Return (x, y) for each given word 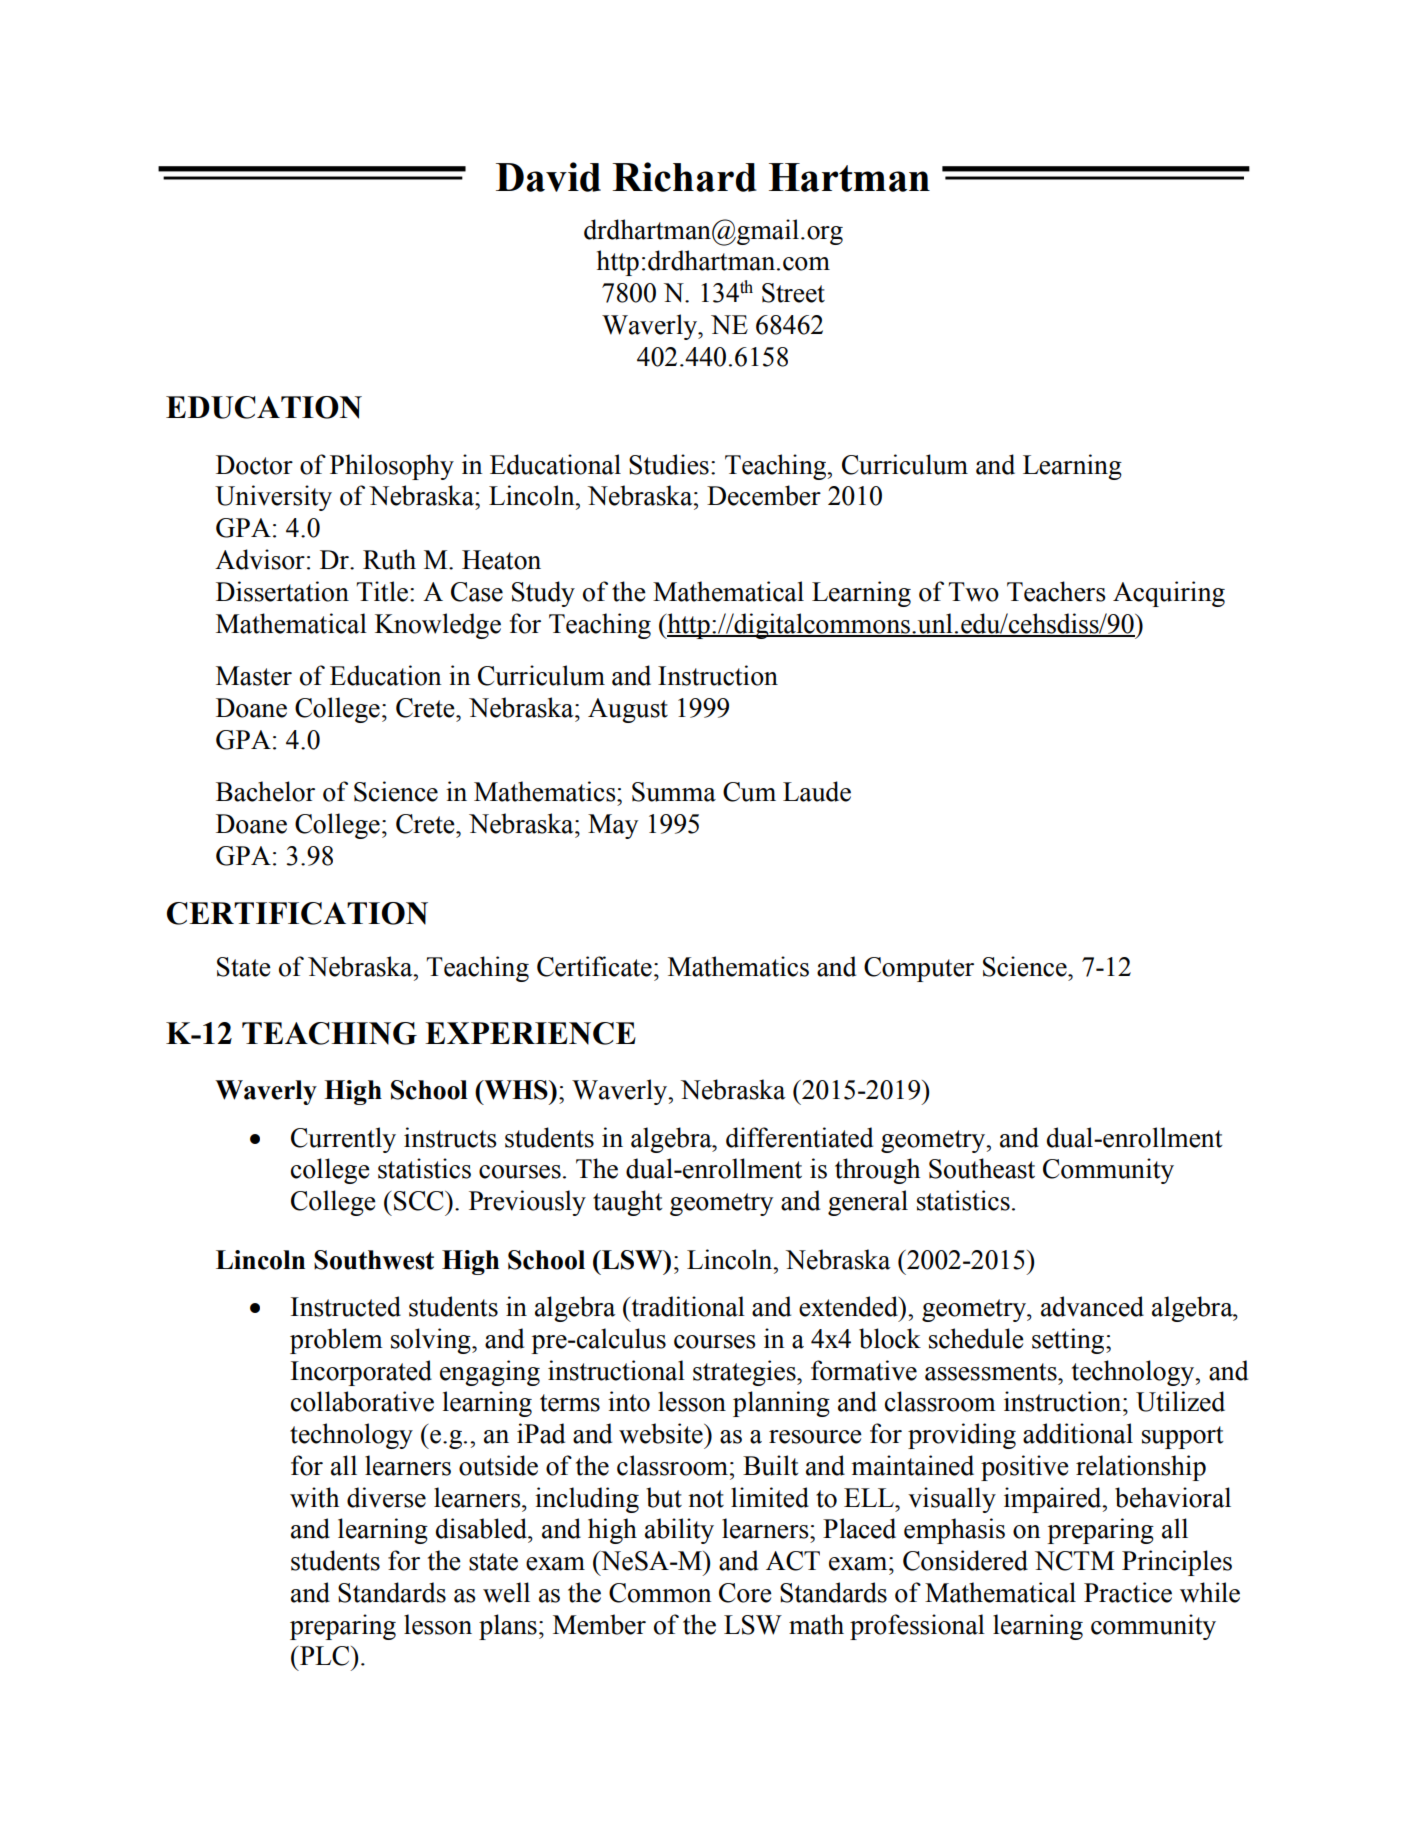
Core (745, 1593)
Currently (343, 1140)
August (628, 710)
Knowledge (438, 626)
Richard (684, 177)
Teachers (1056, 591)
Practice (1128, 1592)
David (548, 177)
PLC (326, 1656)
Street (793, 293)
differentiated (799, 1137)
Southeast (982, 1168)
